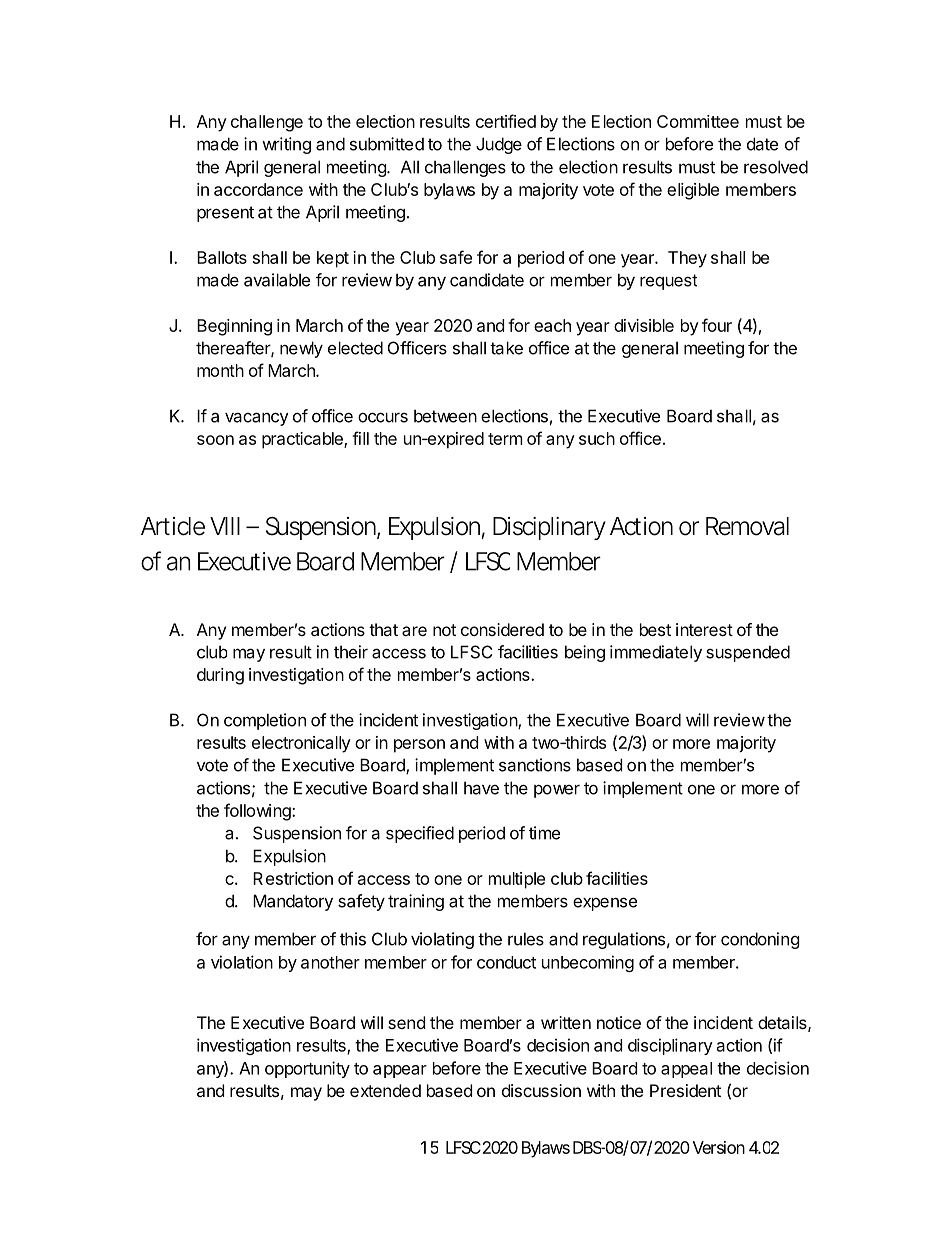 The image size is (952, 1233). Describe the element at coordinates (698, 121) in the screenshot. I see `Committee` at that location.
